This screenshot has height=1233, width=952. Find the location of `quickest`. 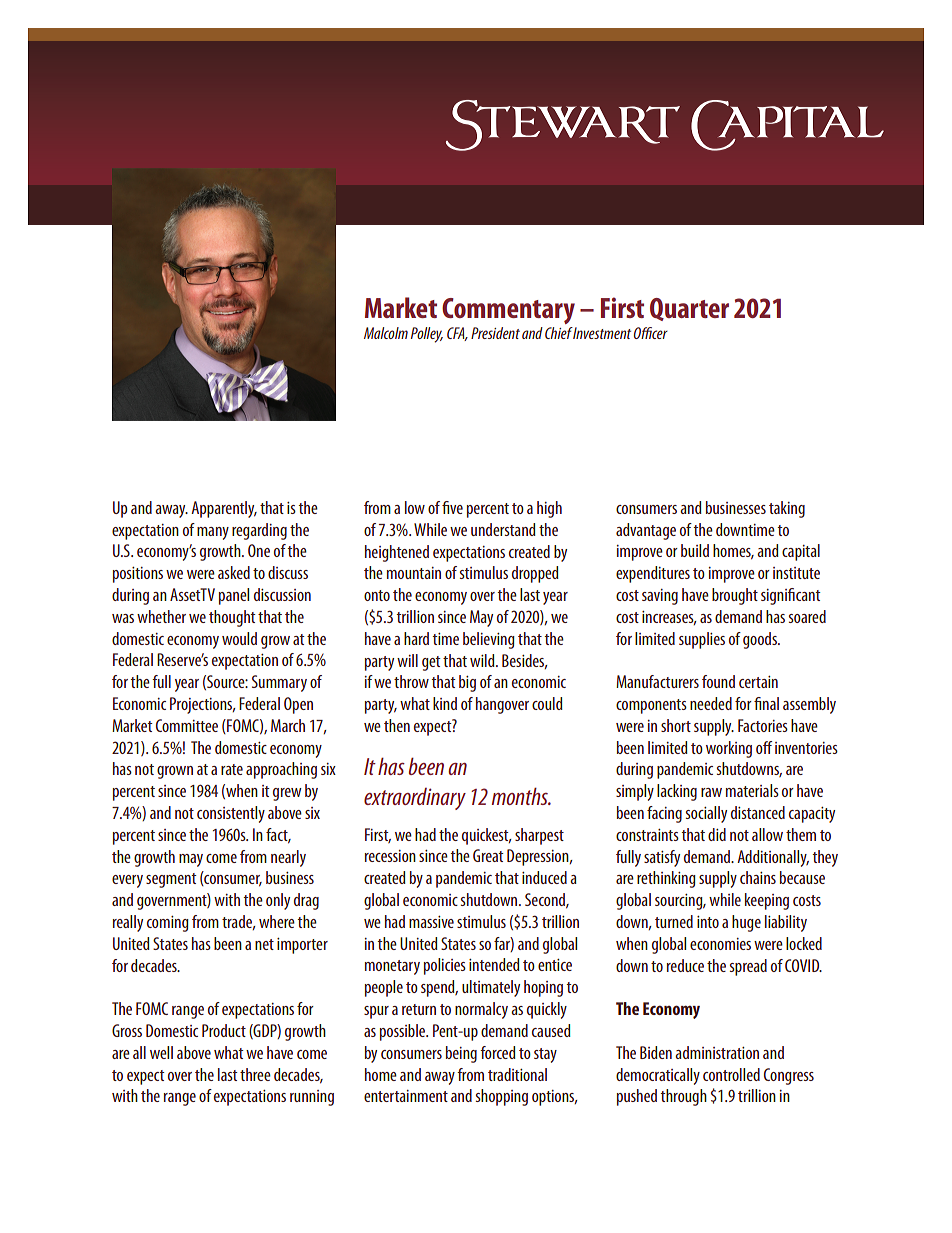

quickest is located at coordinates (486, 836).
